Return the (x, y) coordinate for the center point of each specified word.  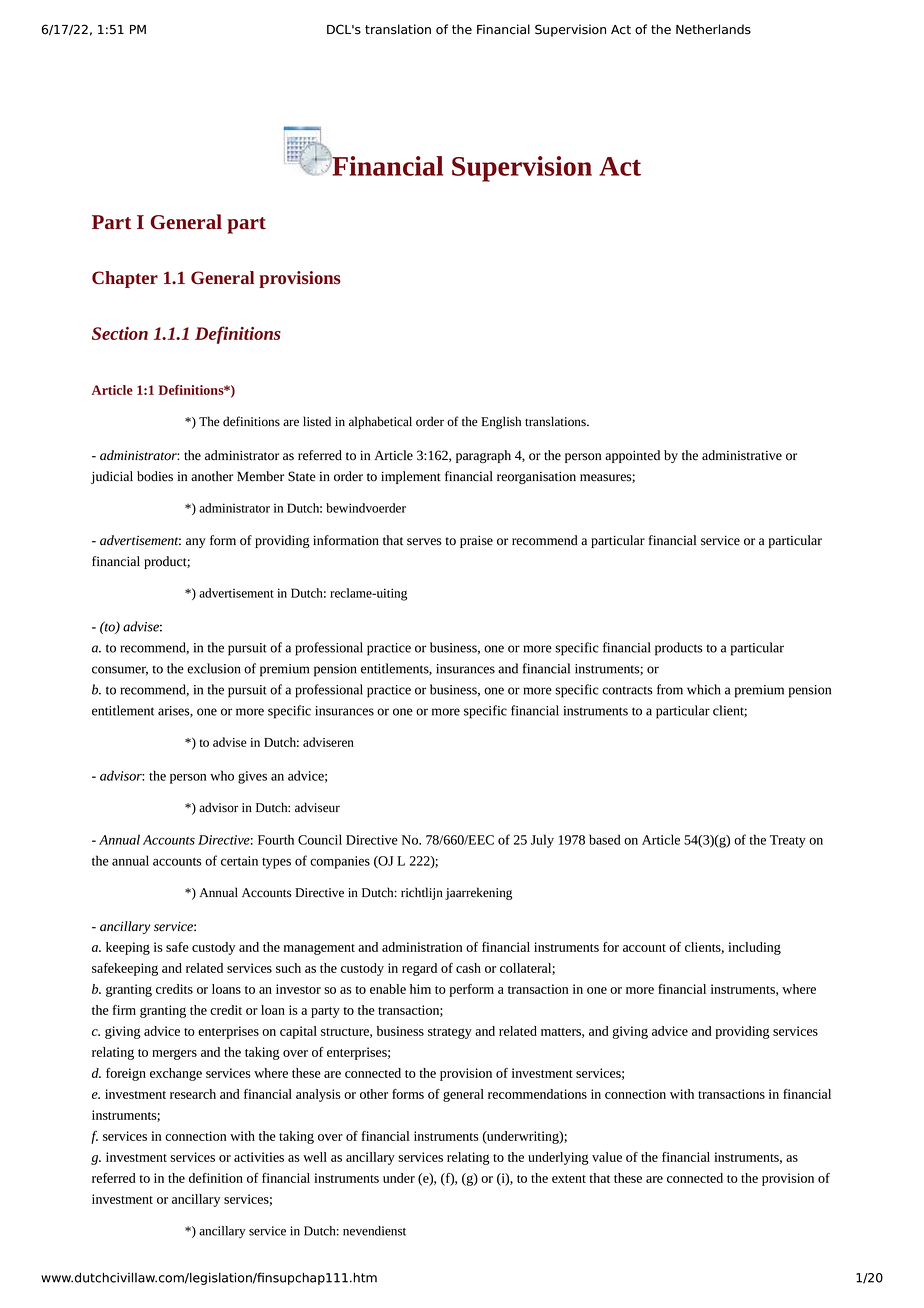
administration (422, 947)
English (501, 422)
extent (569, 1179)
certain (239, 861)
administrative (742, 455)
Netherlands (713, 29)
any (196, 543)
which (704, 689)
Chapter (125, 279)
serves (424, 542)
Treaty (788, 841)
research (193, 1094)
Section (120, 333)
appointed (632, 456)
